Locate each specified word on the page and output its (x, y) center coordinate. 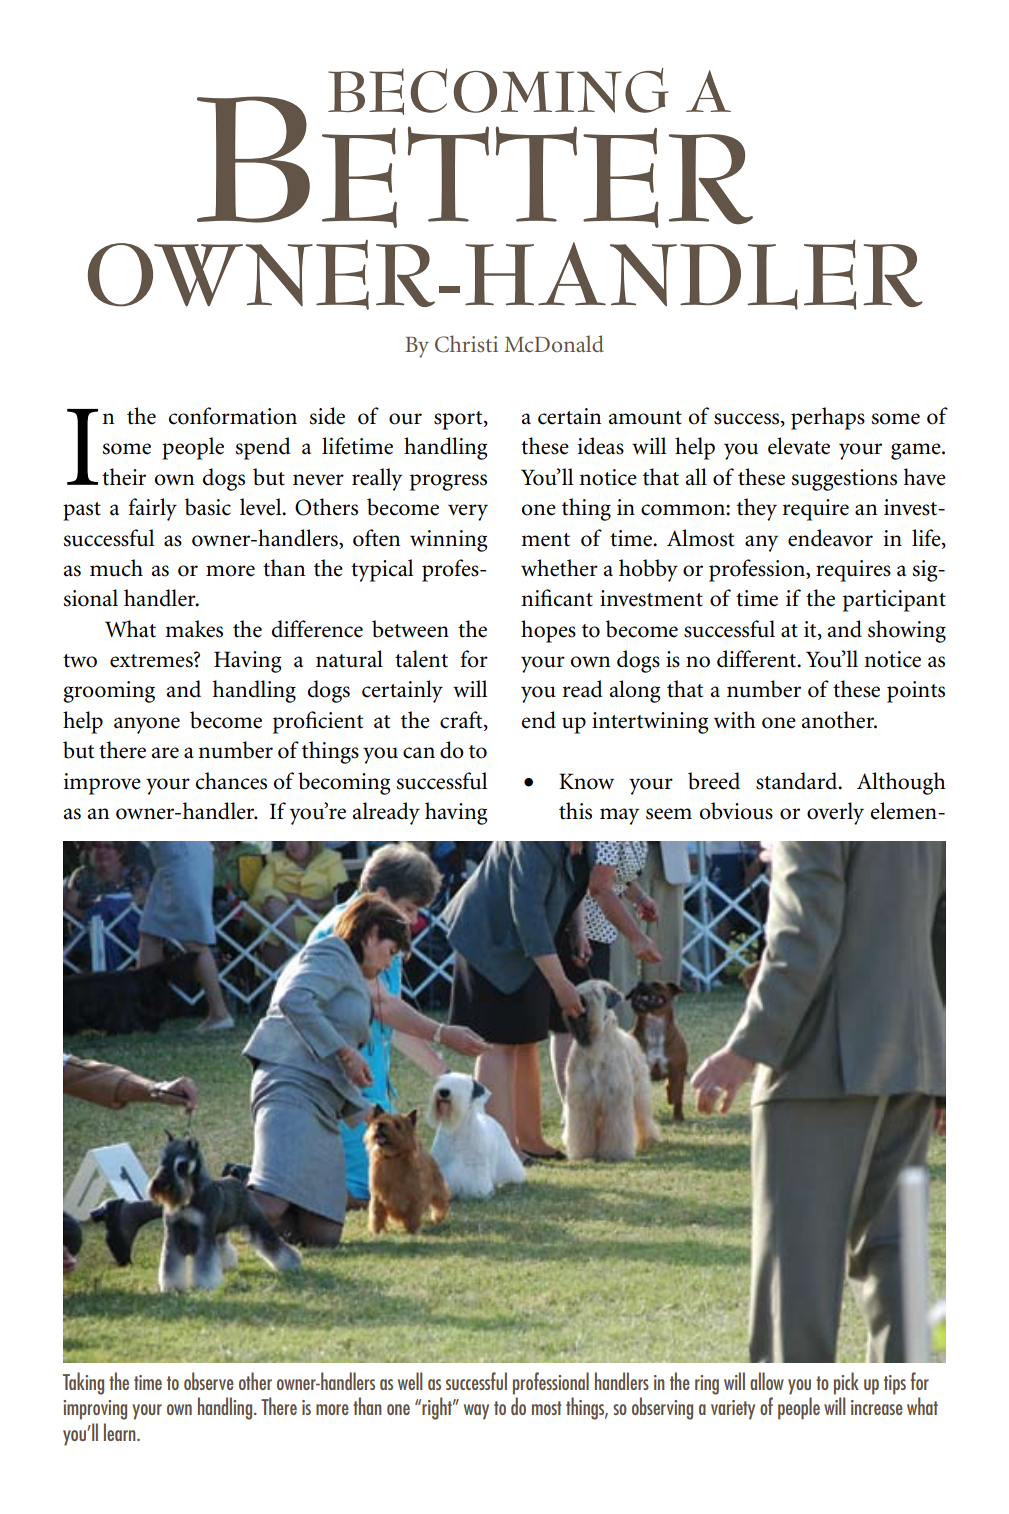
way (476, 1412)
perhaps (828, 418)
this (575, 811)
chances (231, 781)
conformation (233, 416)
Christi (466, 344)
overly (835, 813)
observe (209, 1381)
